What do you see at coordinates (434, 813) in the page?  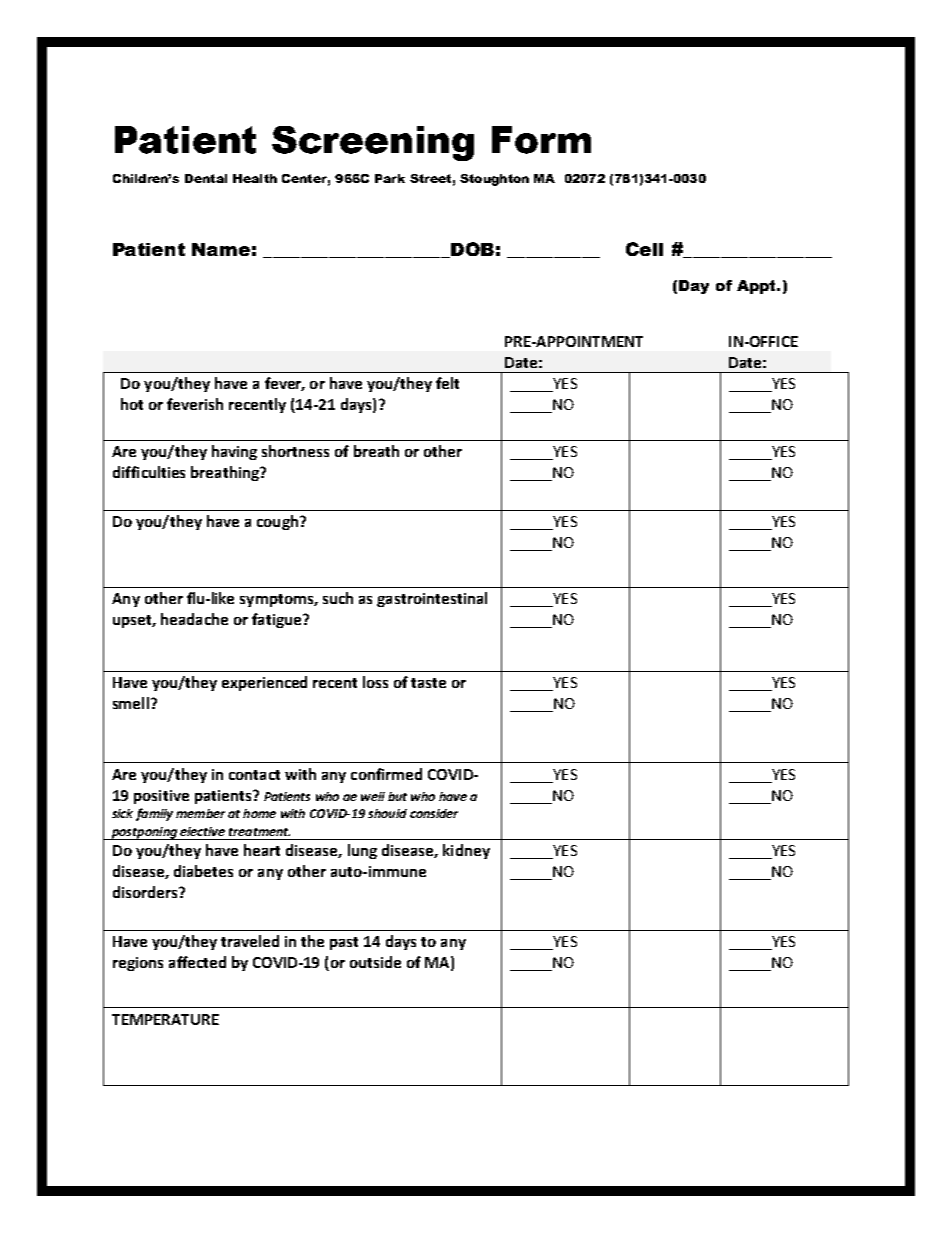 I see `consider` at bounding box center [434, 813].
